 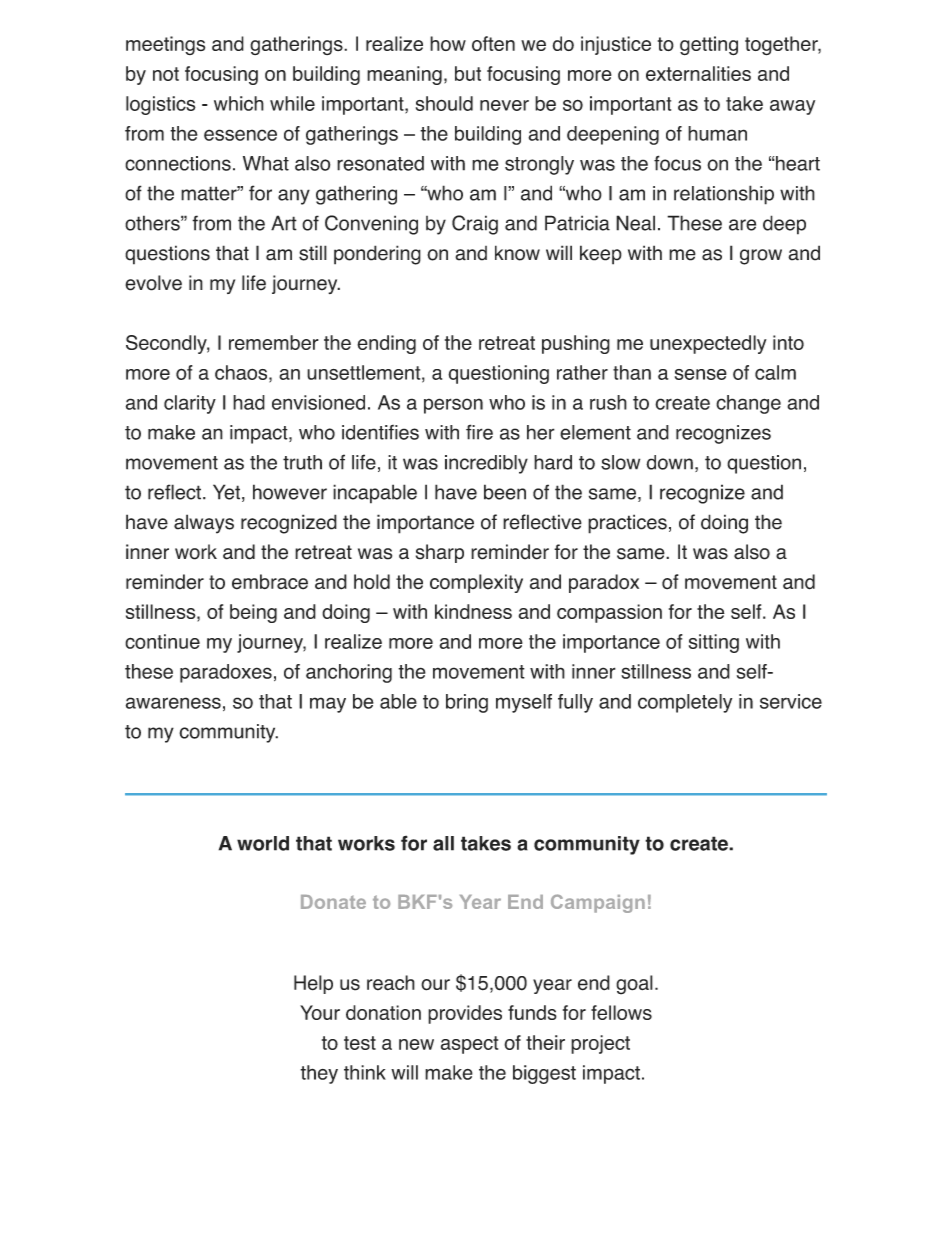 I want to click on bring, so click(x=467, y=703).
